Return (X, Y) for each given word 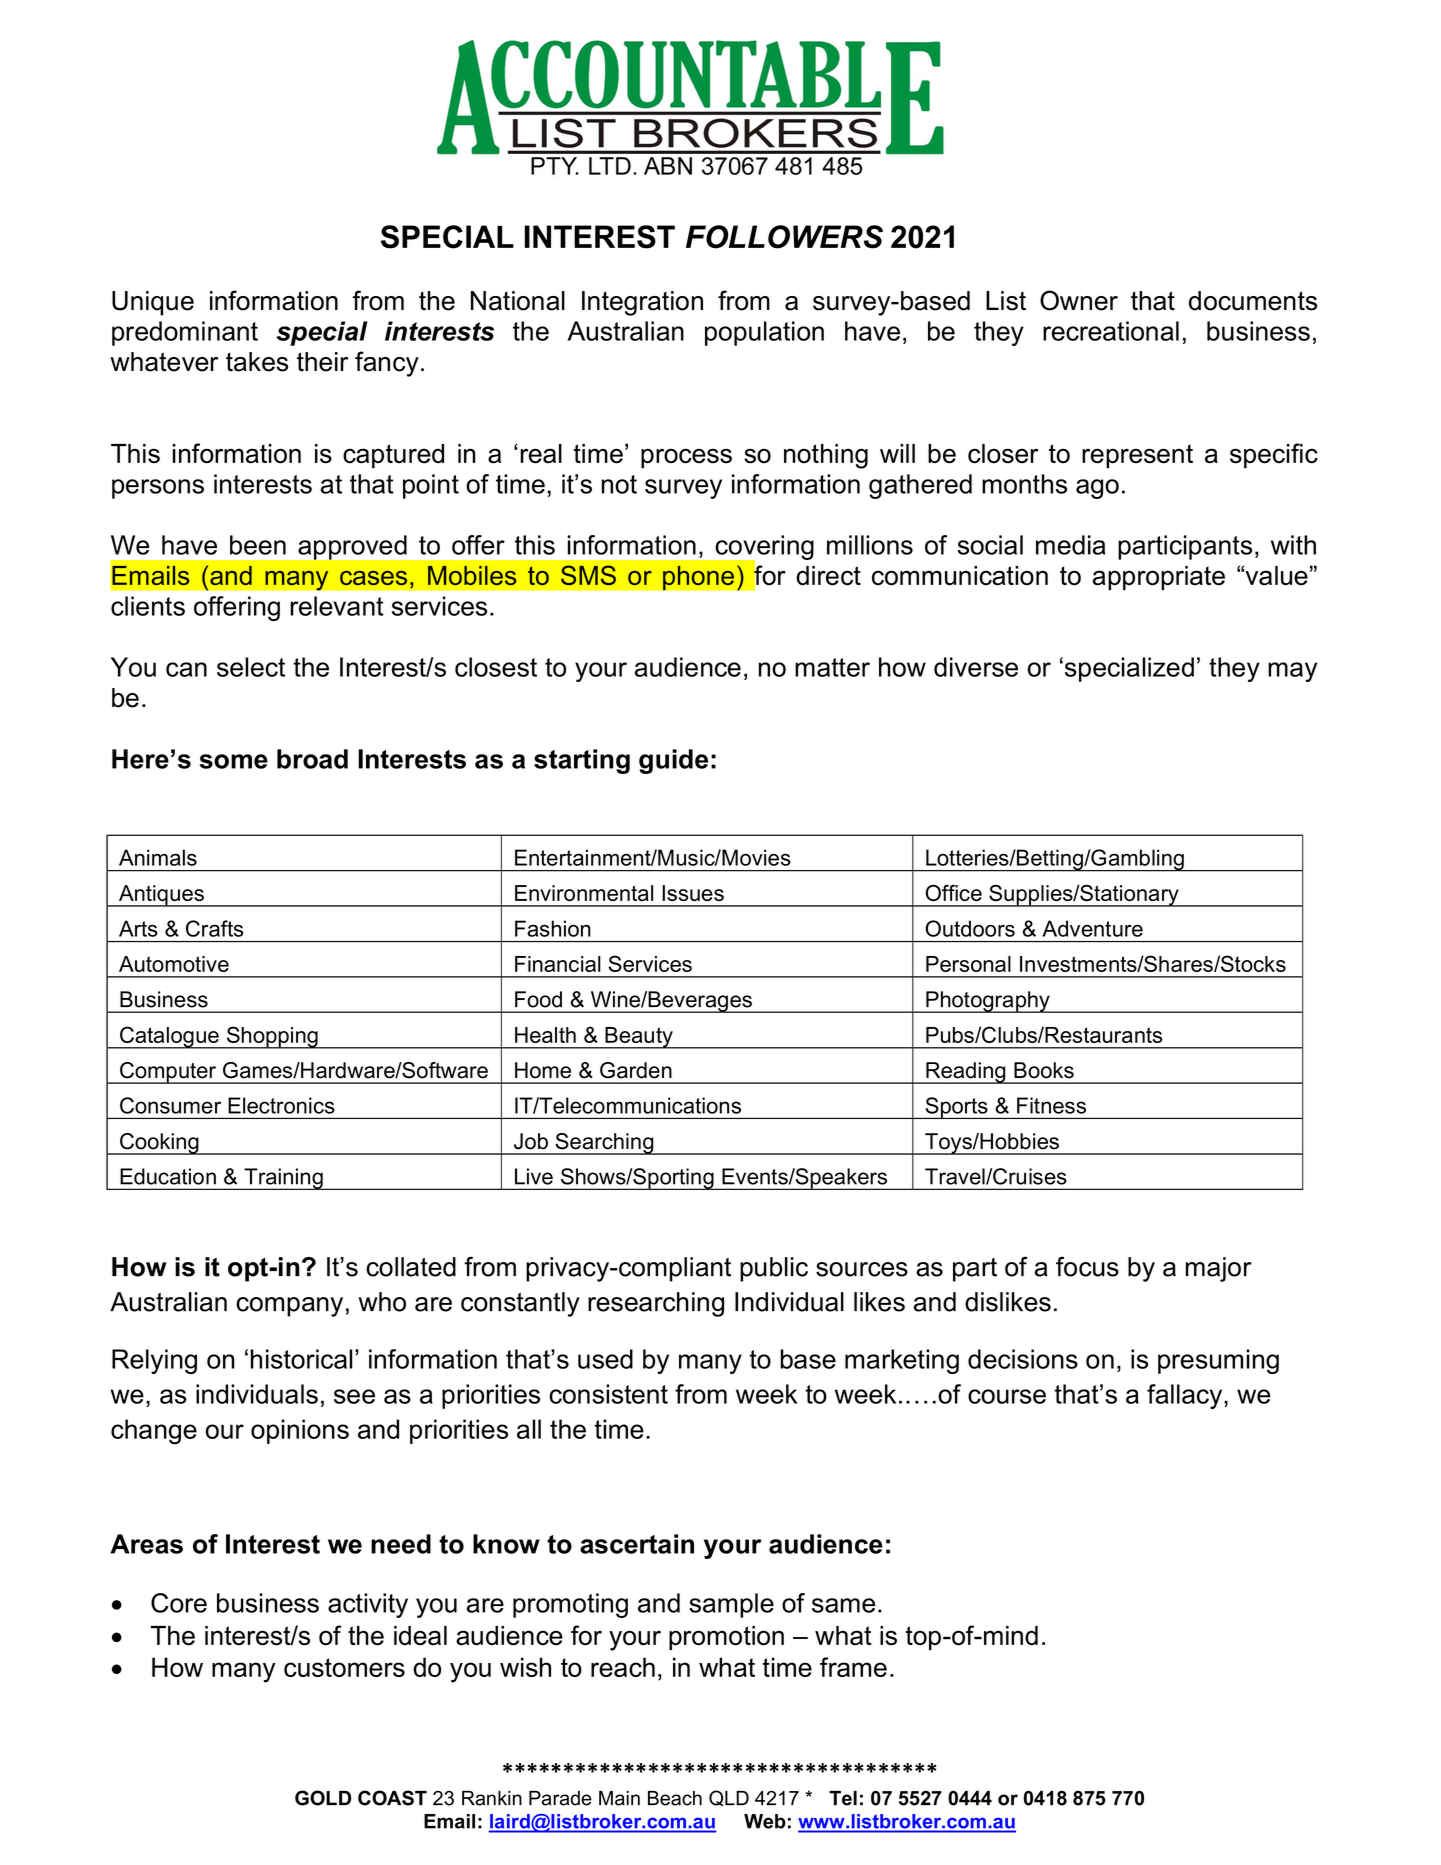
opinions (300, 1431)
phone (699, 577)
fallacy (1186, 1396)
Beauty (639, 1038)
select (251, 667)
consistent (608, 1394)
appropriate (1159, 578)
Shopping (272, 1037)
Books (1044, 1070)
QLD (729, 1798)
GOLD (323, 1798)
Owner (1079, 300)
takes (257, 362)
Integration (642, 303)
